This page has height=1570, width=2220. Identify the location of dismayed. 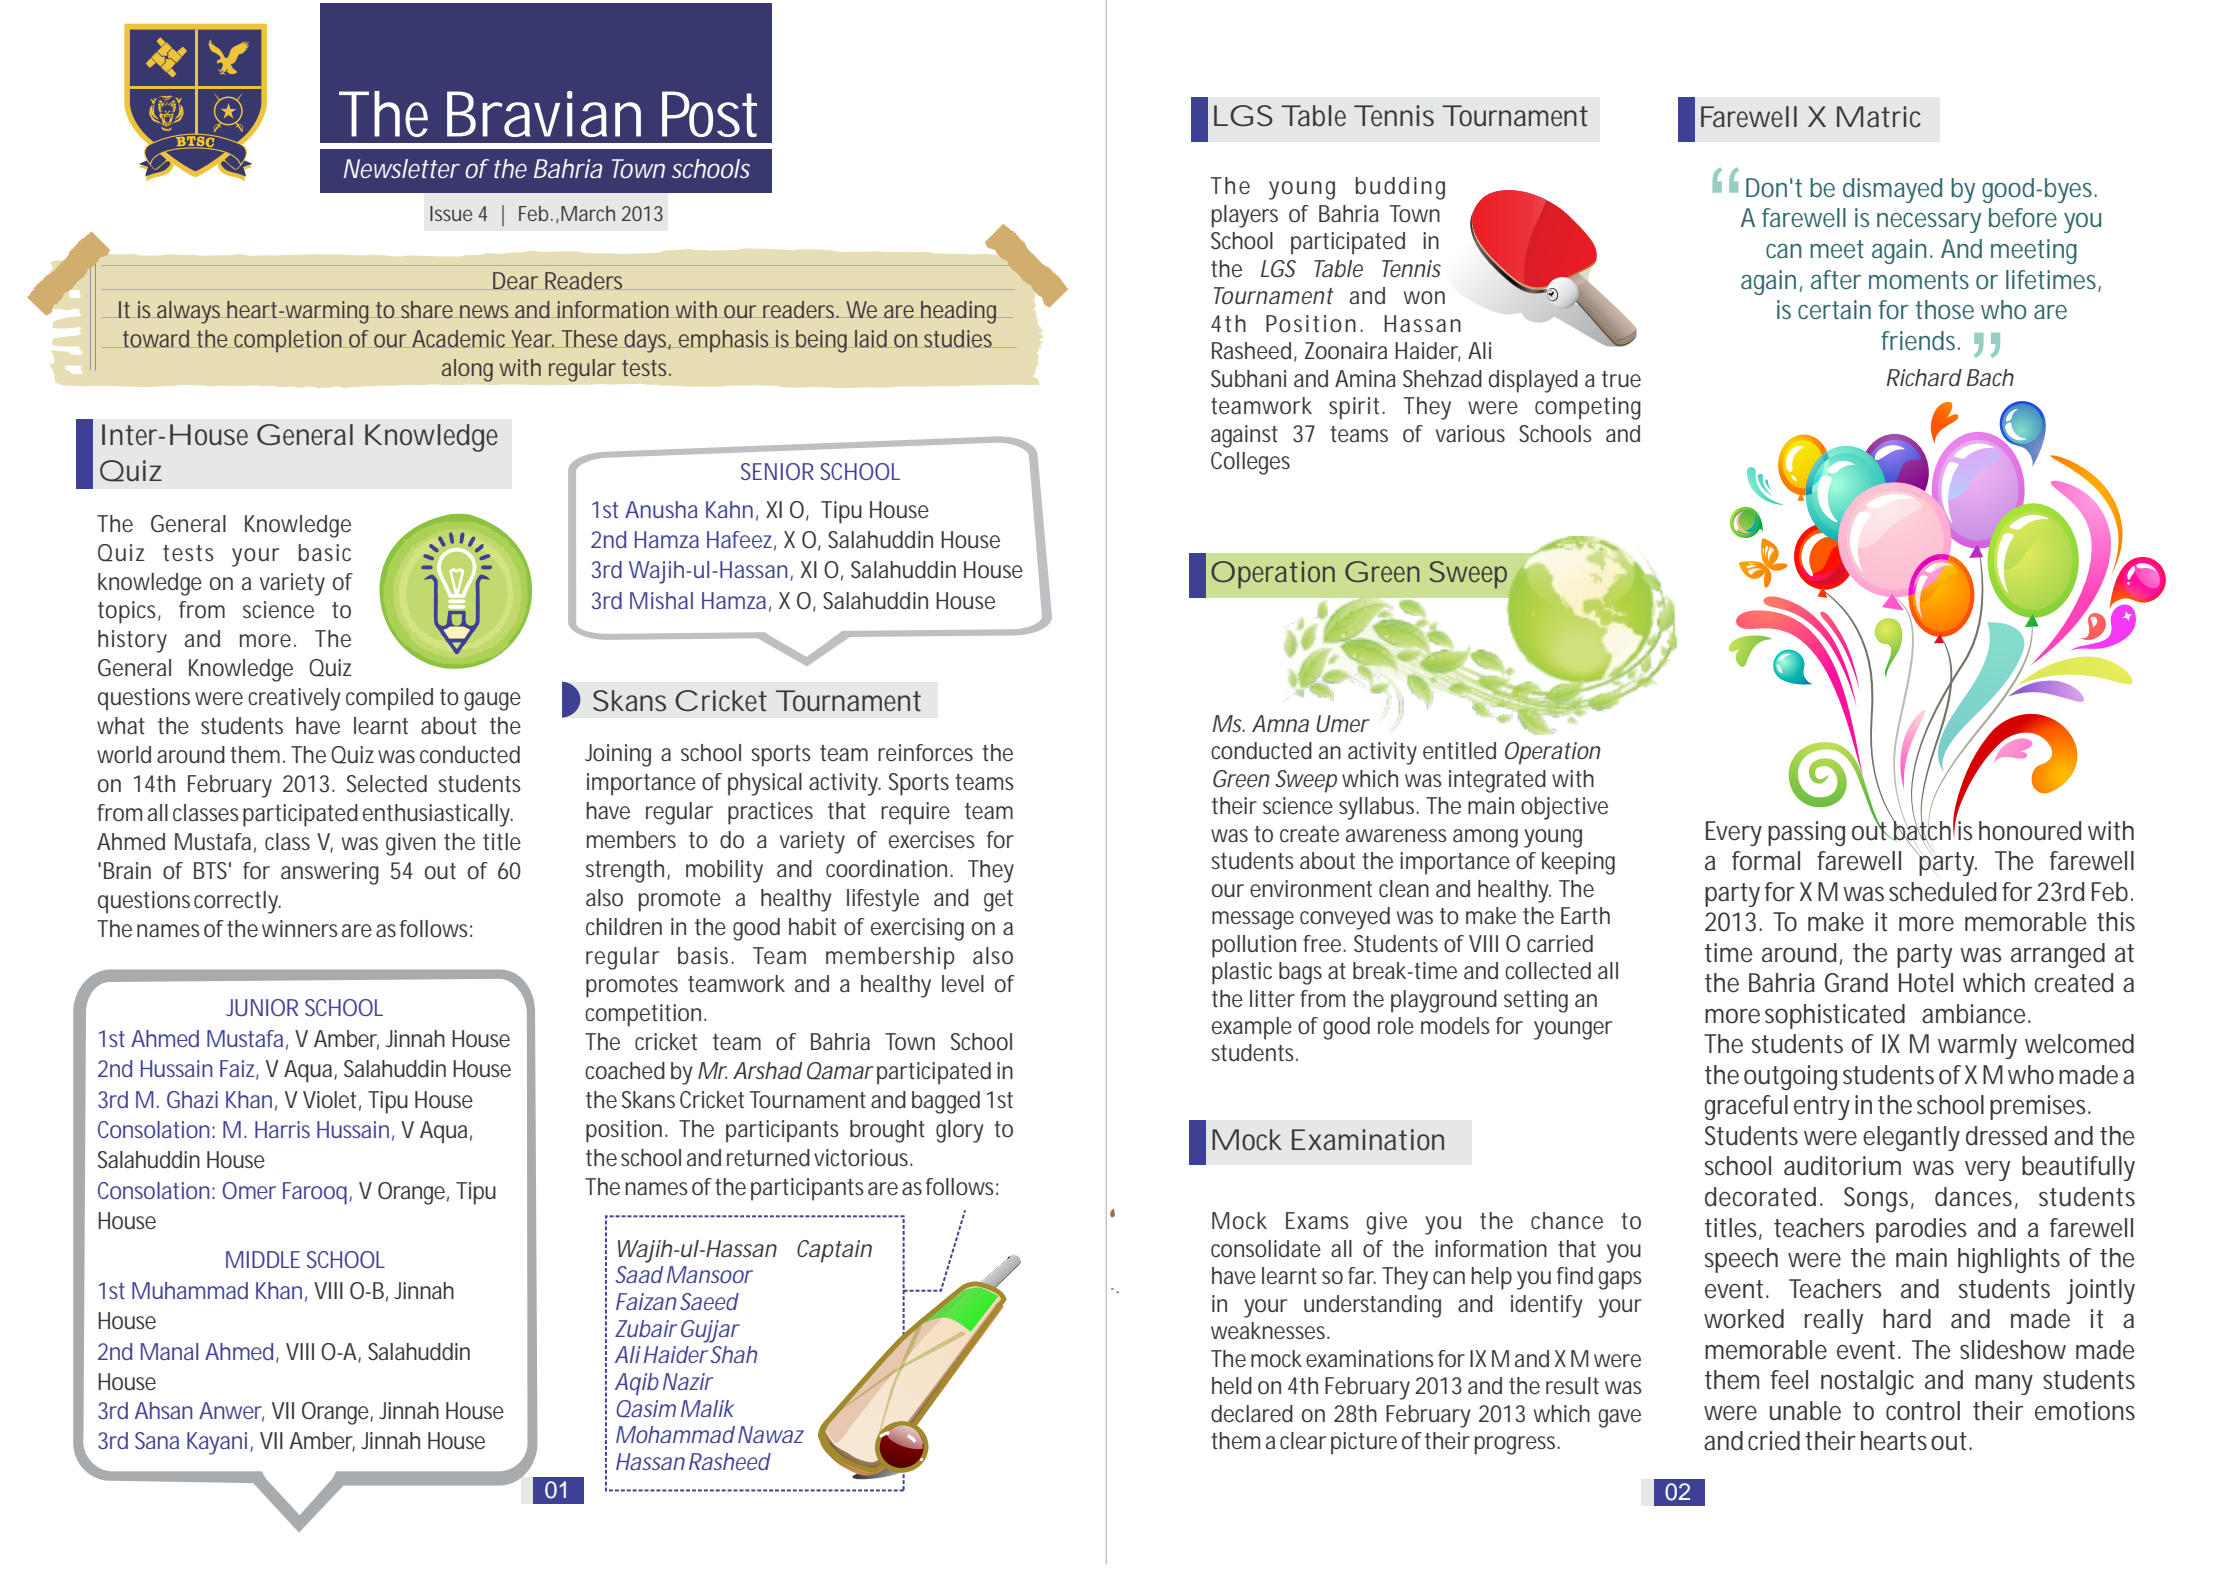
(1892, 190).
